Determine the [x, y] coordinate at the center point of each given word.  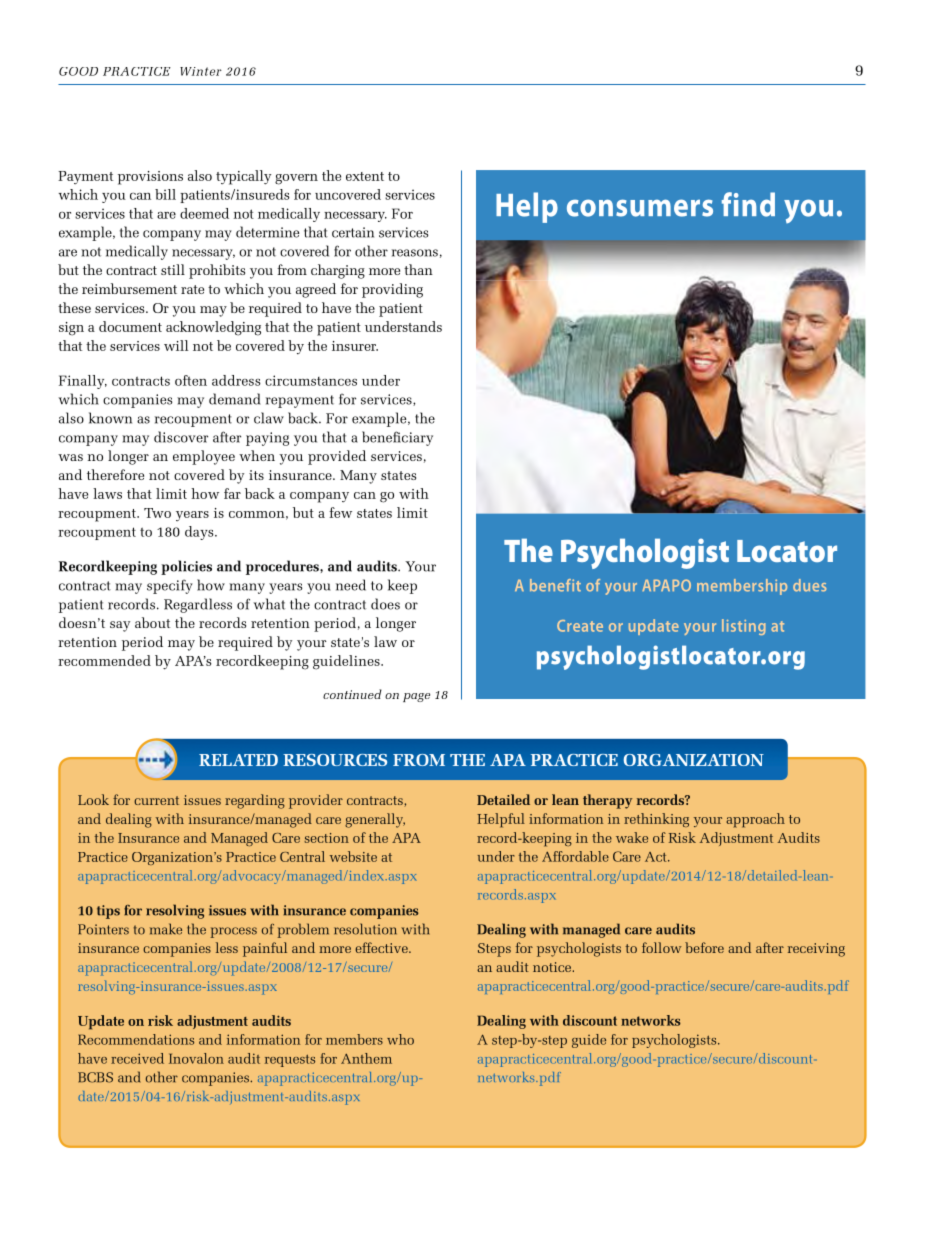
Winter [201, 71]
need [351, 585]
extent [365, 176]
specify [170, 586]
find [748, 204]
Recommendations [136, 1039]
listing [744, 627]
